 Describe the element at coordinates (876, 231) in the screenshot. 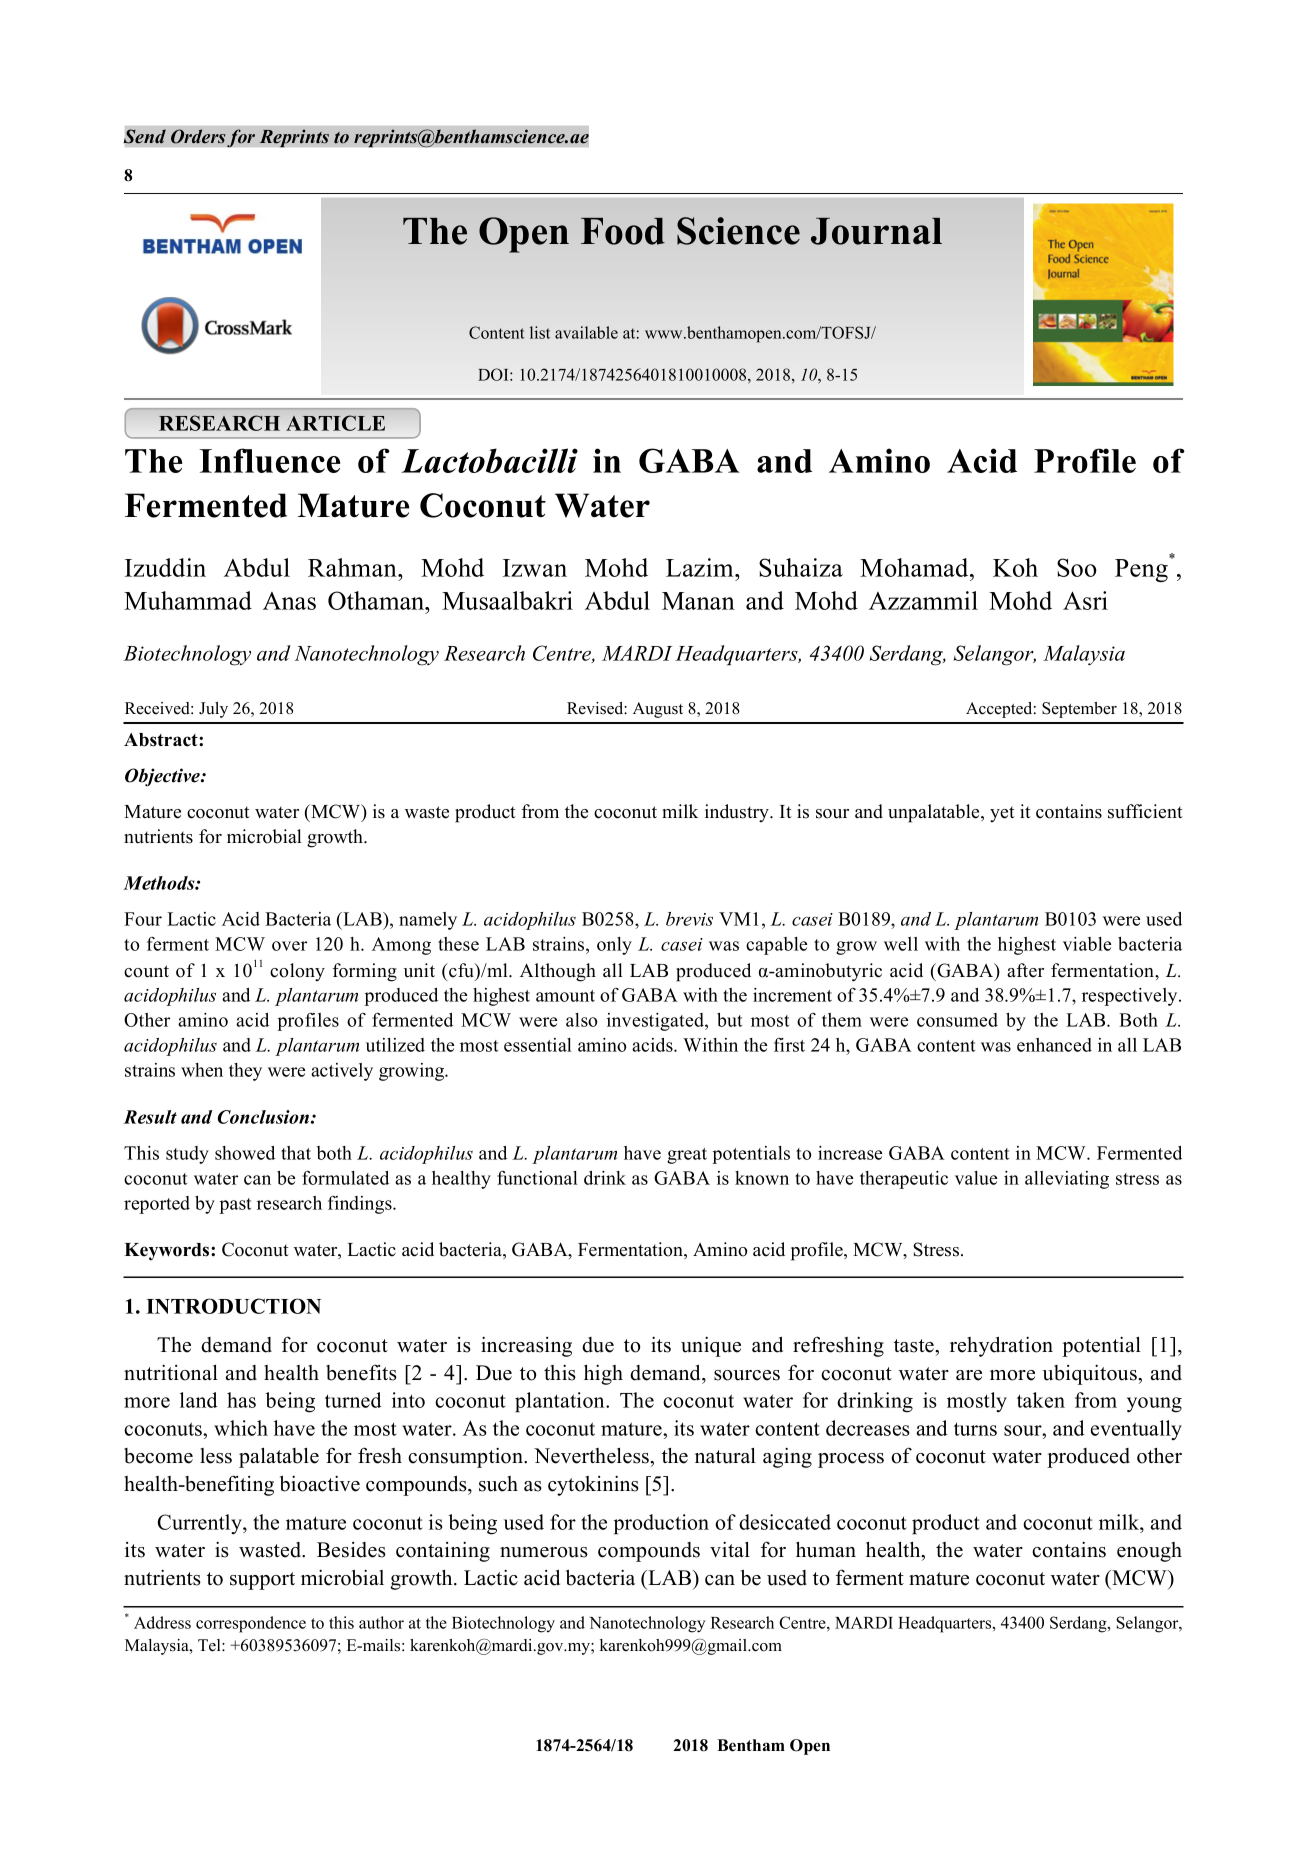

I see `Journal` at that location.
